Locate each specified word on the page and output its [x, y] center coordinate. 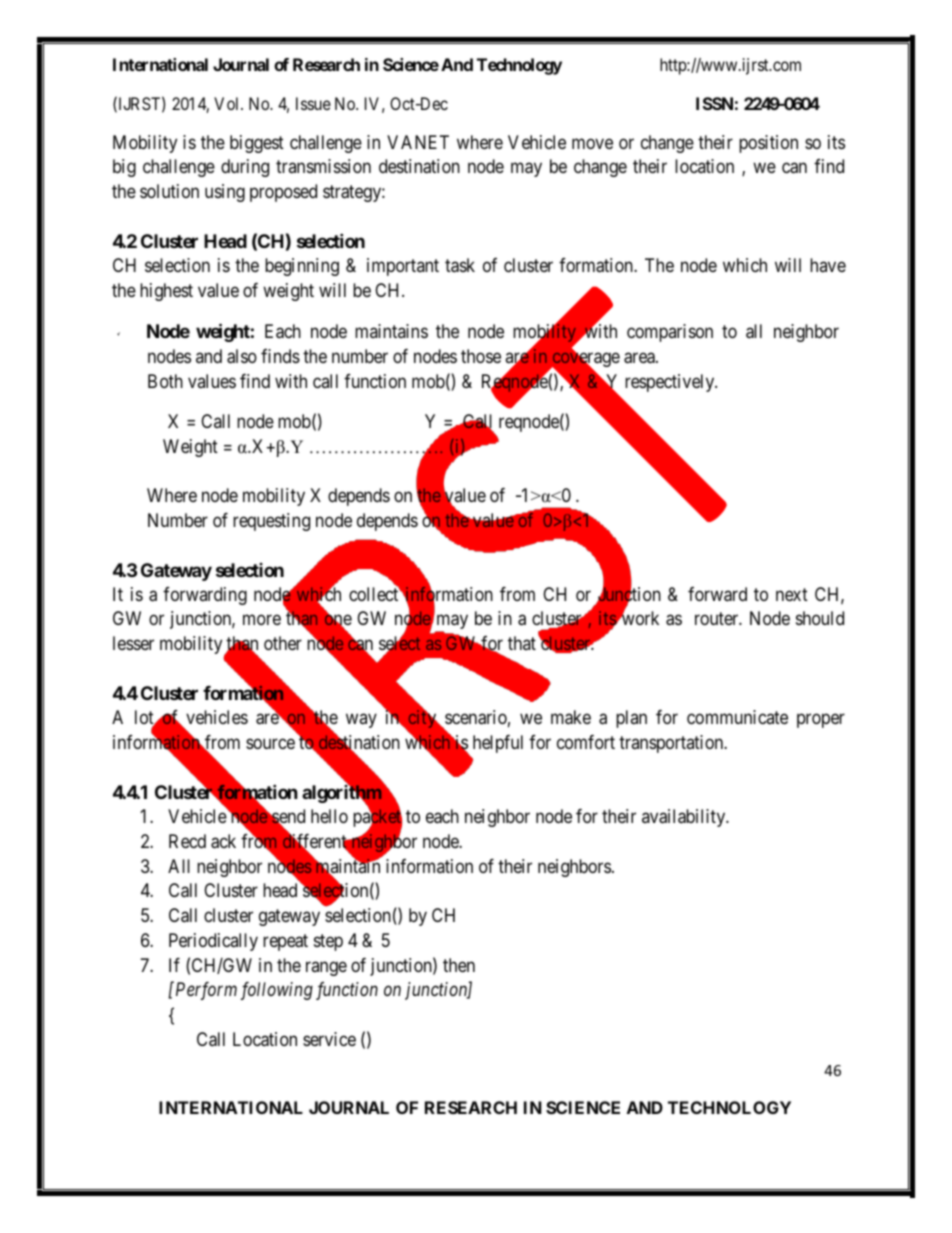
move [592, 143]
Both [165, 381]
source [270, 743]
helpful [498, 744]
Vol [228, 103]
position [768, 144]
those [481, 356]
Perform [205, 991]
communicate [737, 717]
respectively [671, 383]
